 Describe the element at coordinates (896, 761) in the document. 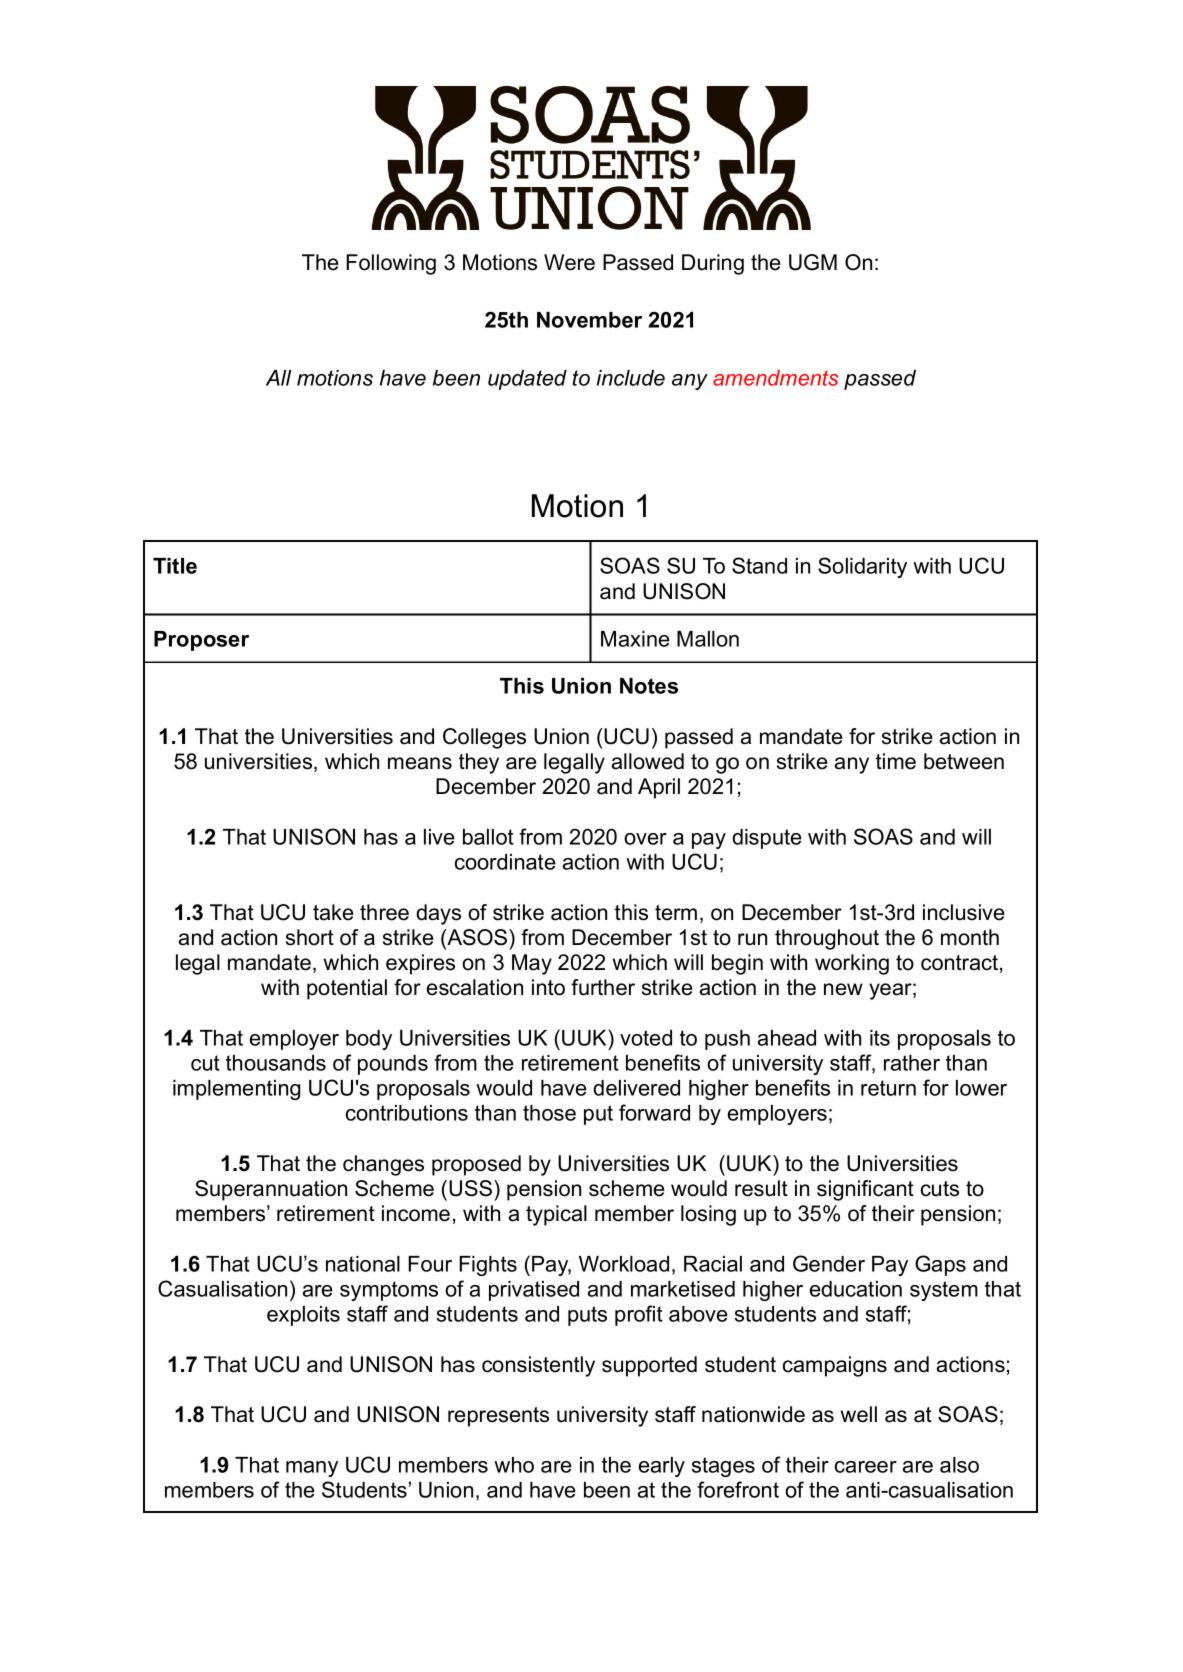

I see `time` at that location.
